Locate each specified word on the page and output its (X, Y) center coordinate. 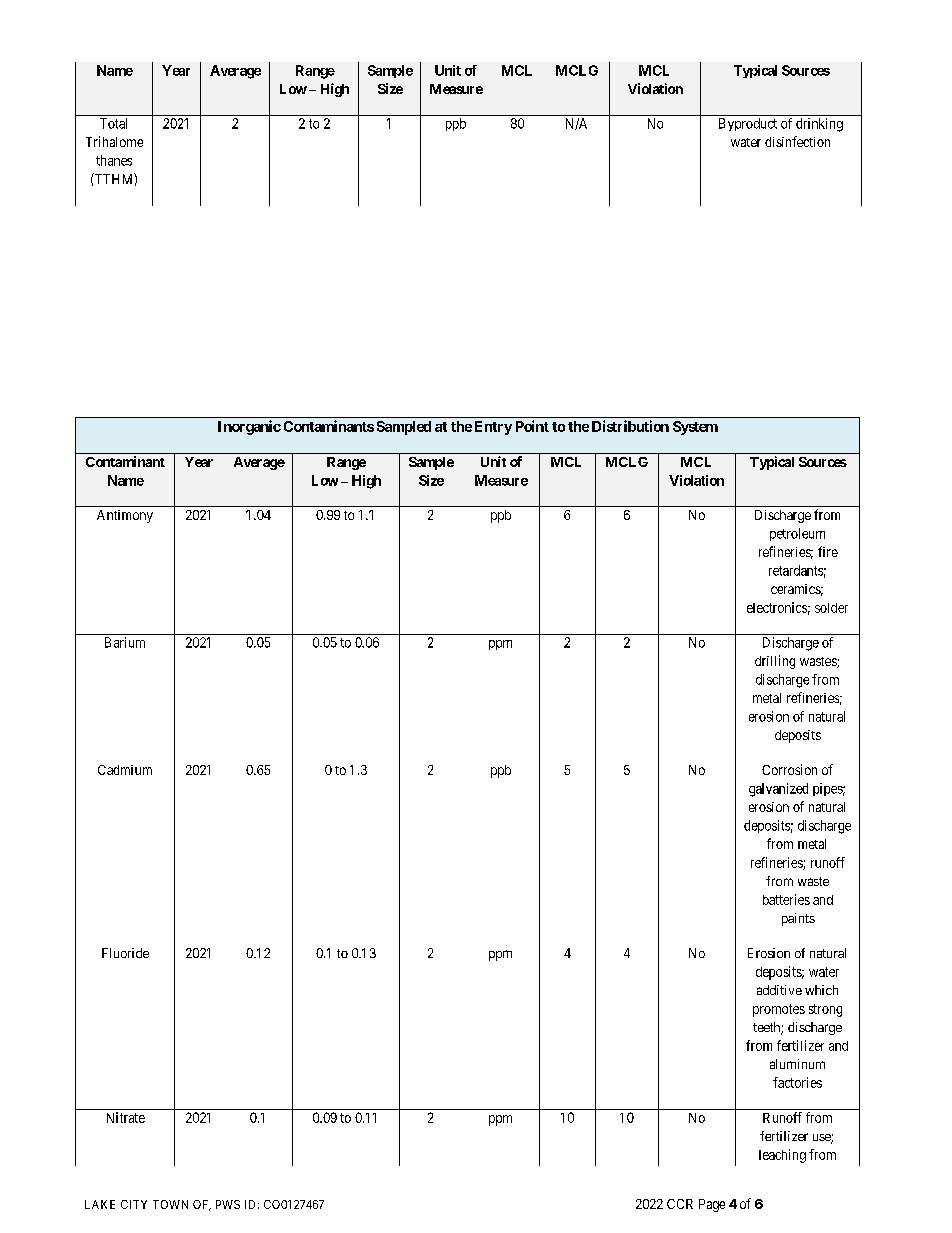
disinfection (797, 141)
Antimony (125, 516)
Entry (493, 428)
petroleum (797, 534)
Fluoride (125, 953)
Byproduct (748, 124)
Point (532, 426)
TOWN (170, 1204)
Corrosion (789, 769)
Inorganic (249, 427)
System (695, 428)
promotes (779, 1010)
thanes (114, 160)
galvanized (778, 790)
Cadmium (125, 770)
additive (779, 990)
